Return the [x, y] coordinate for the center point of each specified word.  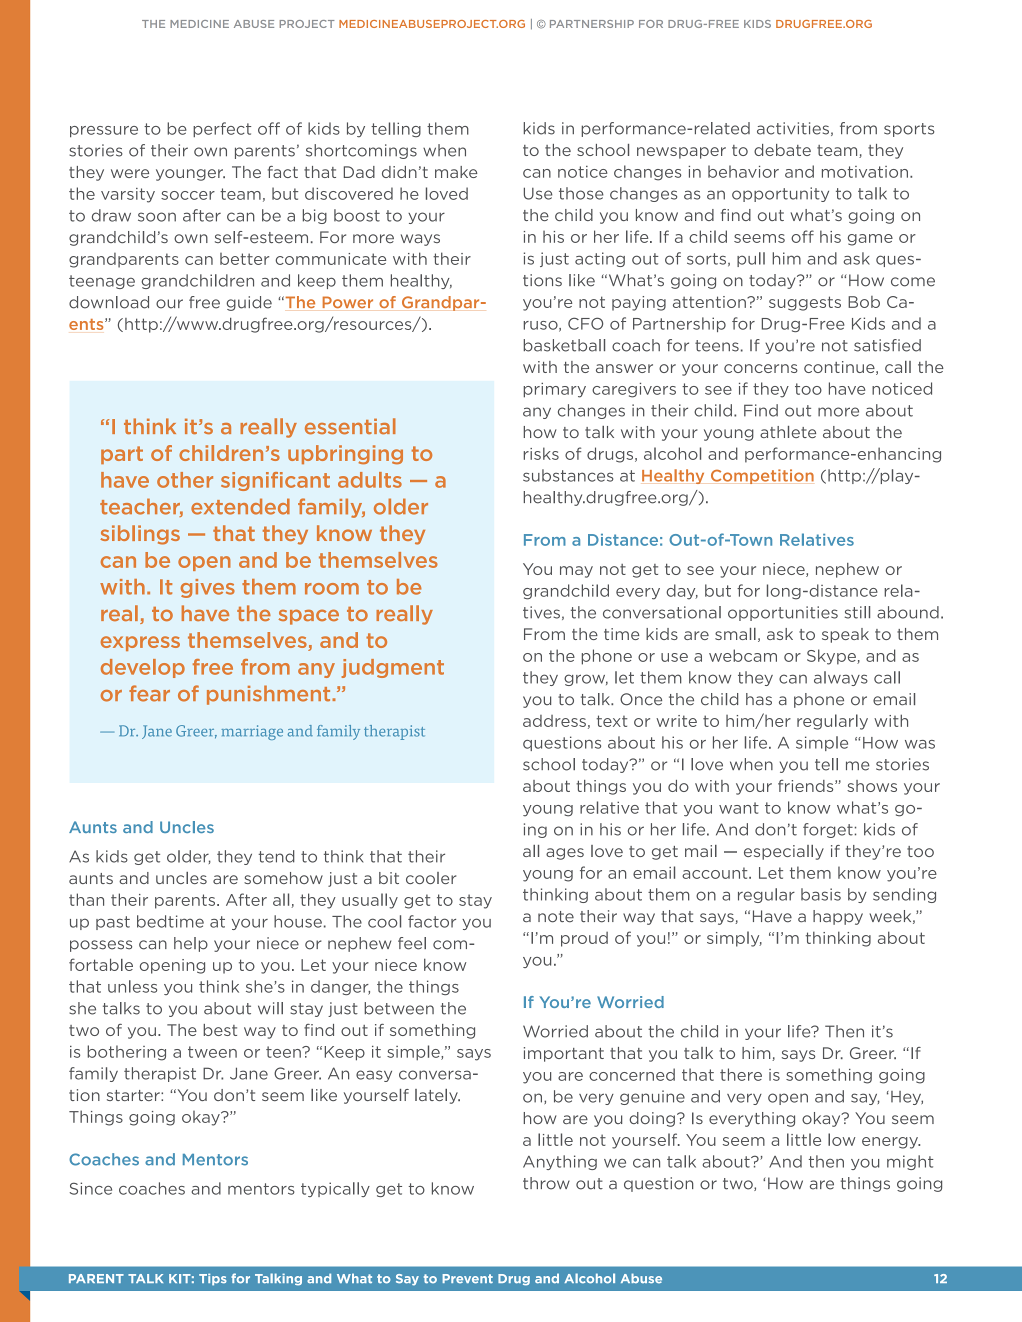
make [456, 172]
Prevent [467, 1279]
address [554, 721]
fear [149, 693]
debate [782, 150]
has [759, 699]
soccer [188, 195]
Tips [213, 1279]
